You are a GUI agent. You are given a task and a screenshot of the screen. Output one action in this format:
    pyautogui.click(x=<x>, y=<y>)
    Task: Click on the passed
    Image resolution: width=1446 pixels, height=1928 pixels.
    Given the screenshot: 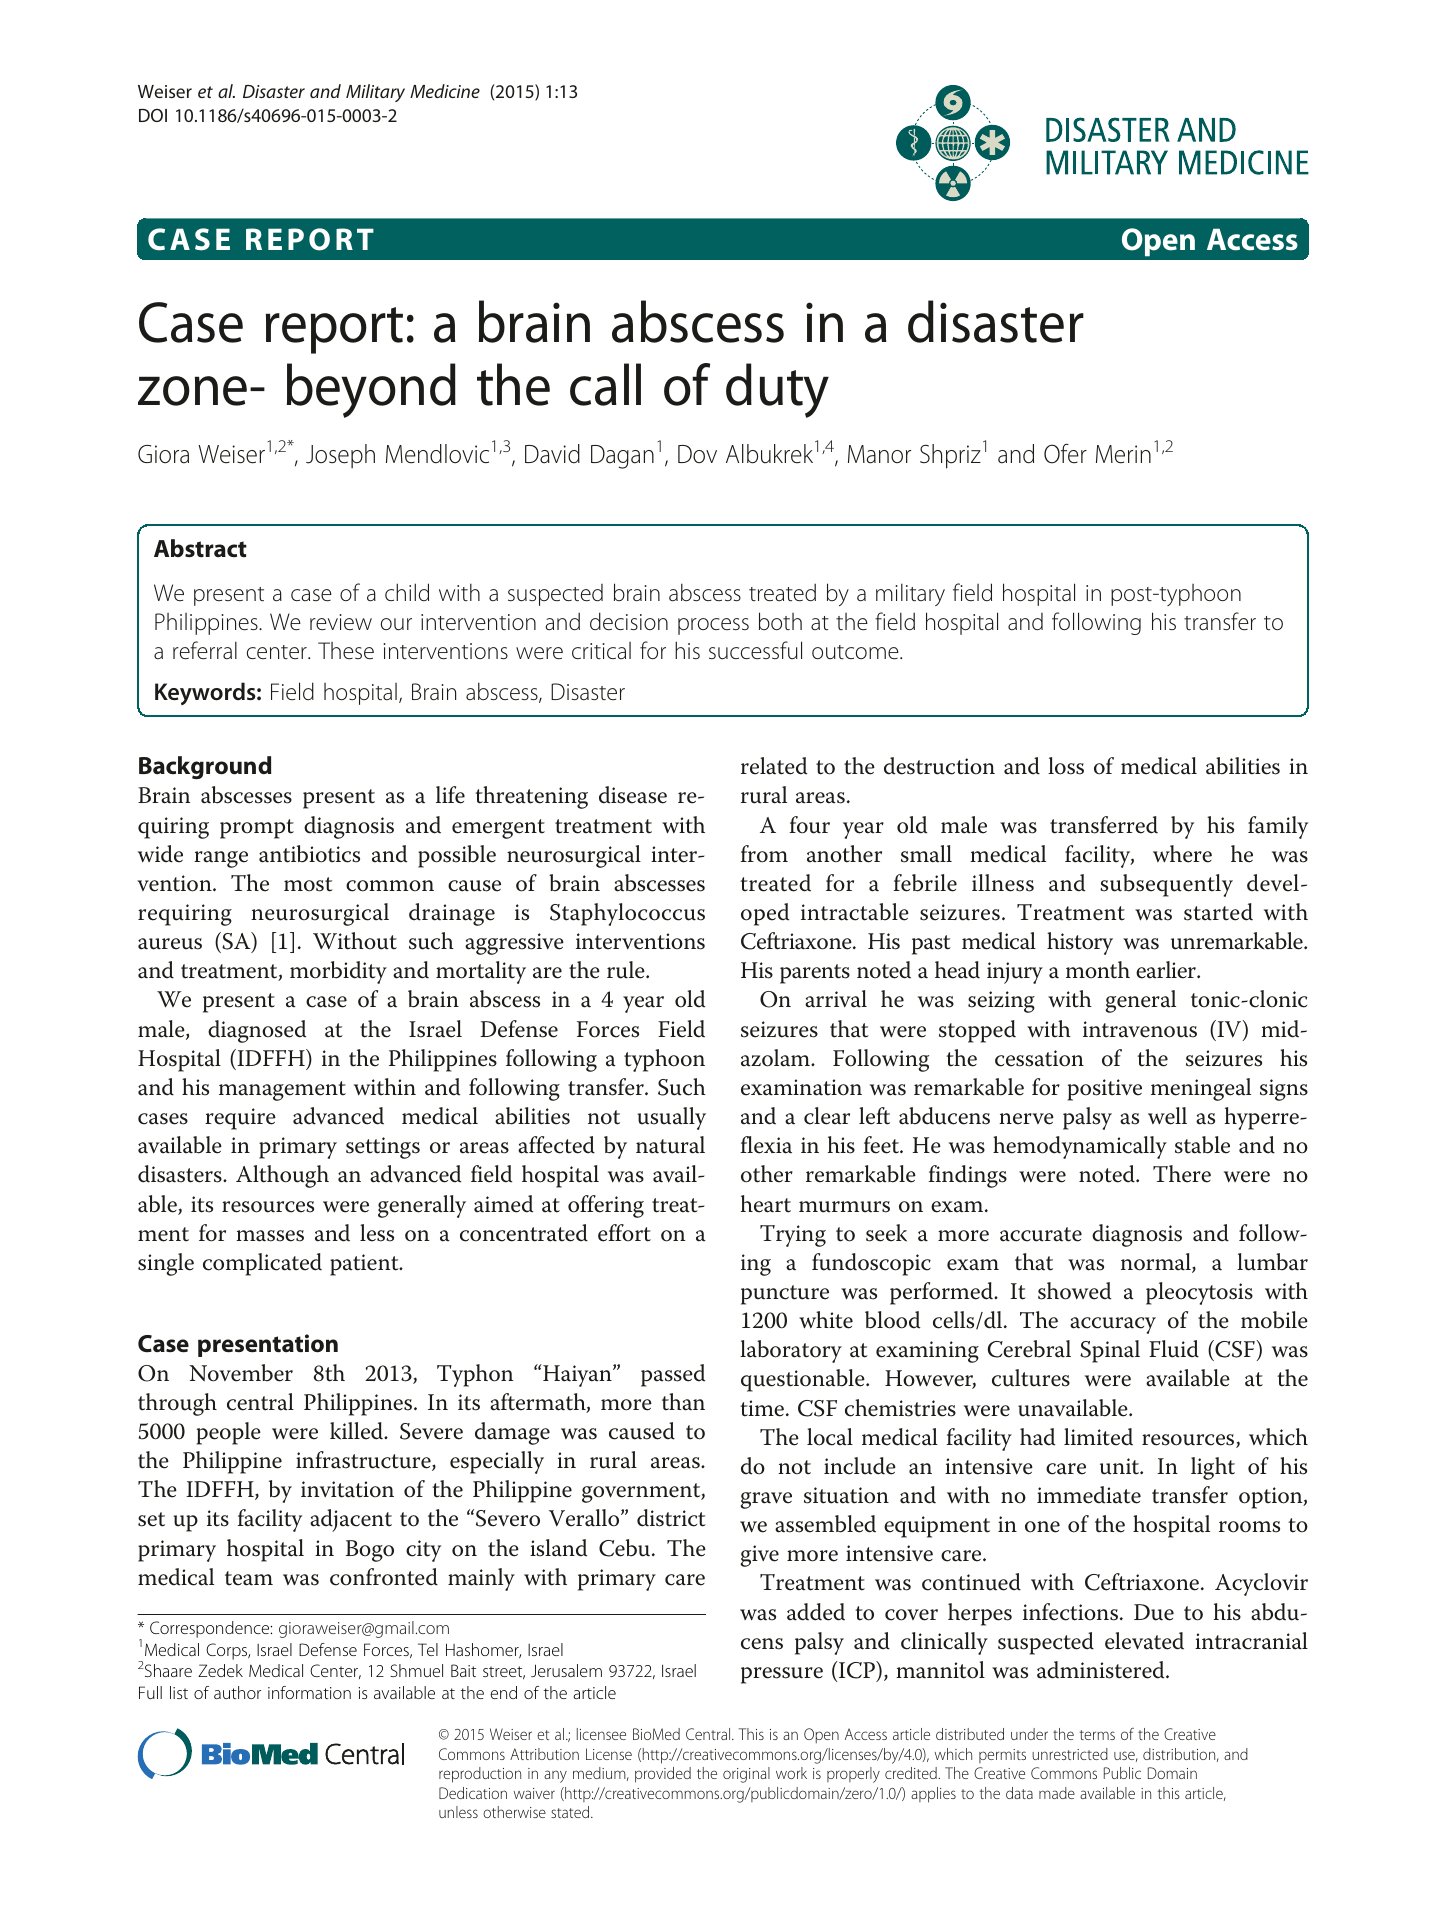 What is the action you would take?
    pyautogui.click(x=673, y=1375)
